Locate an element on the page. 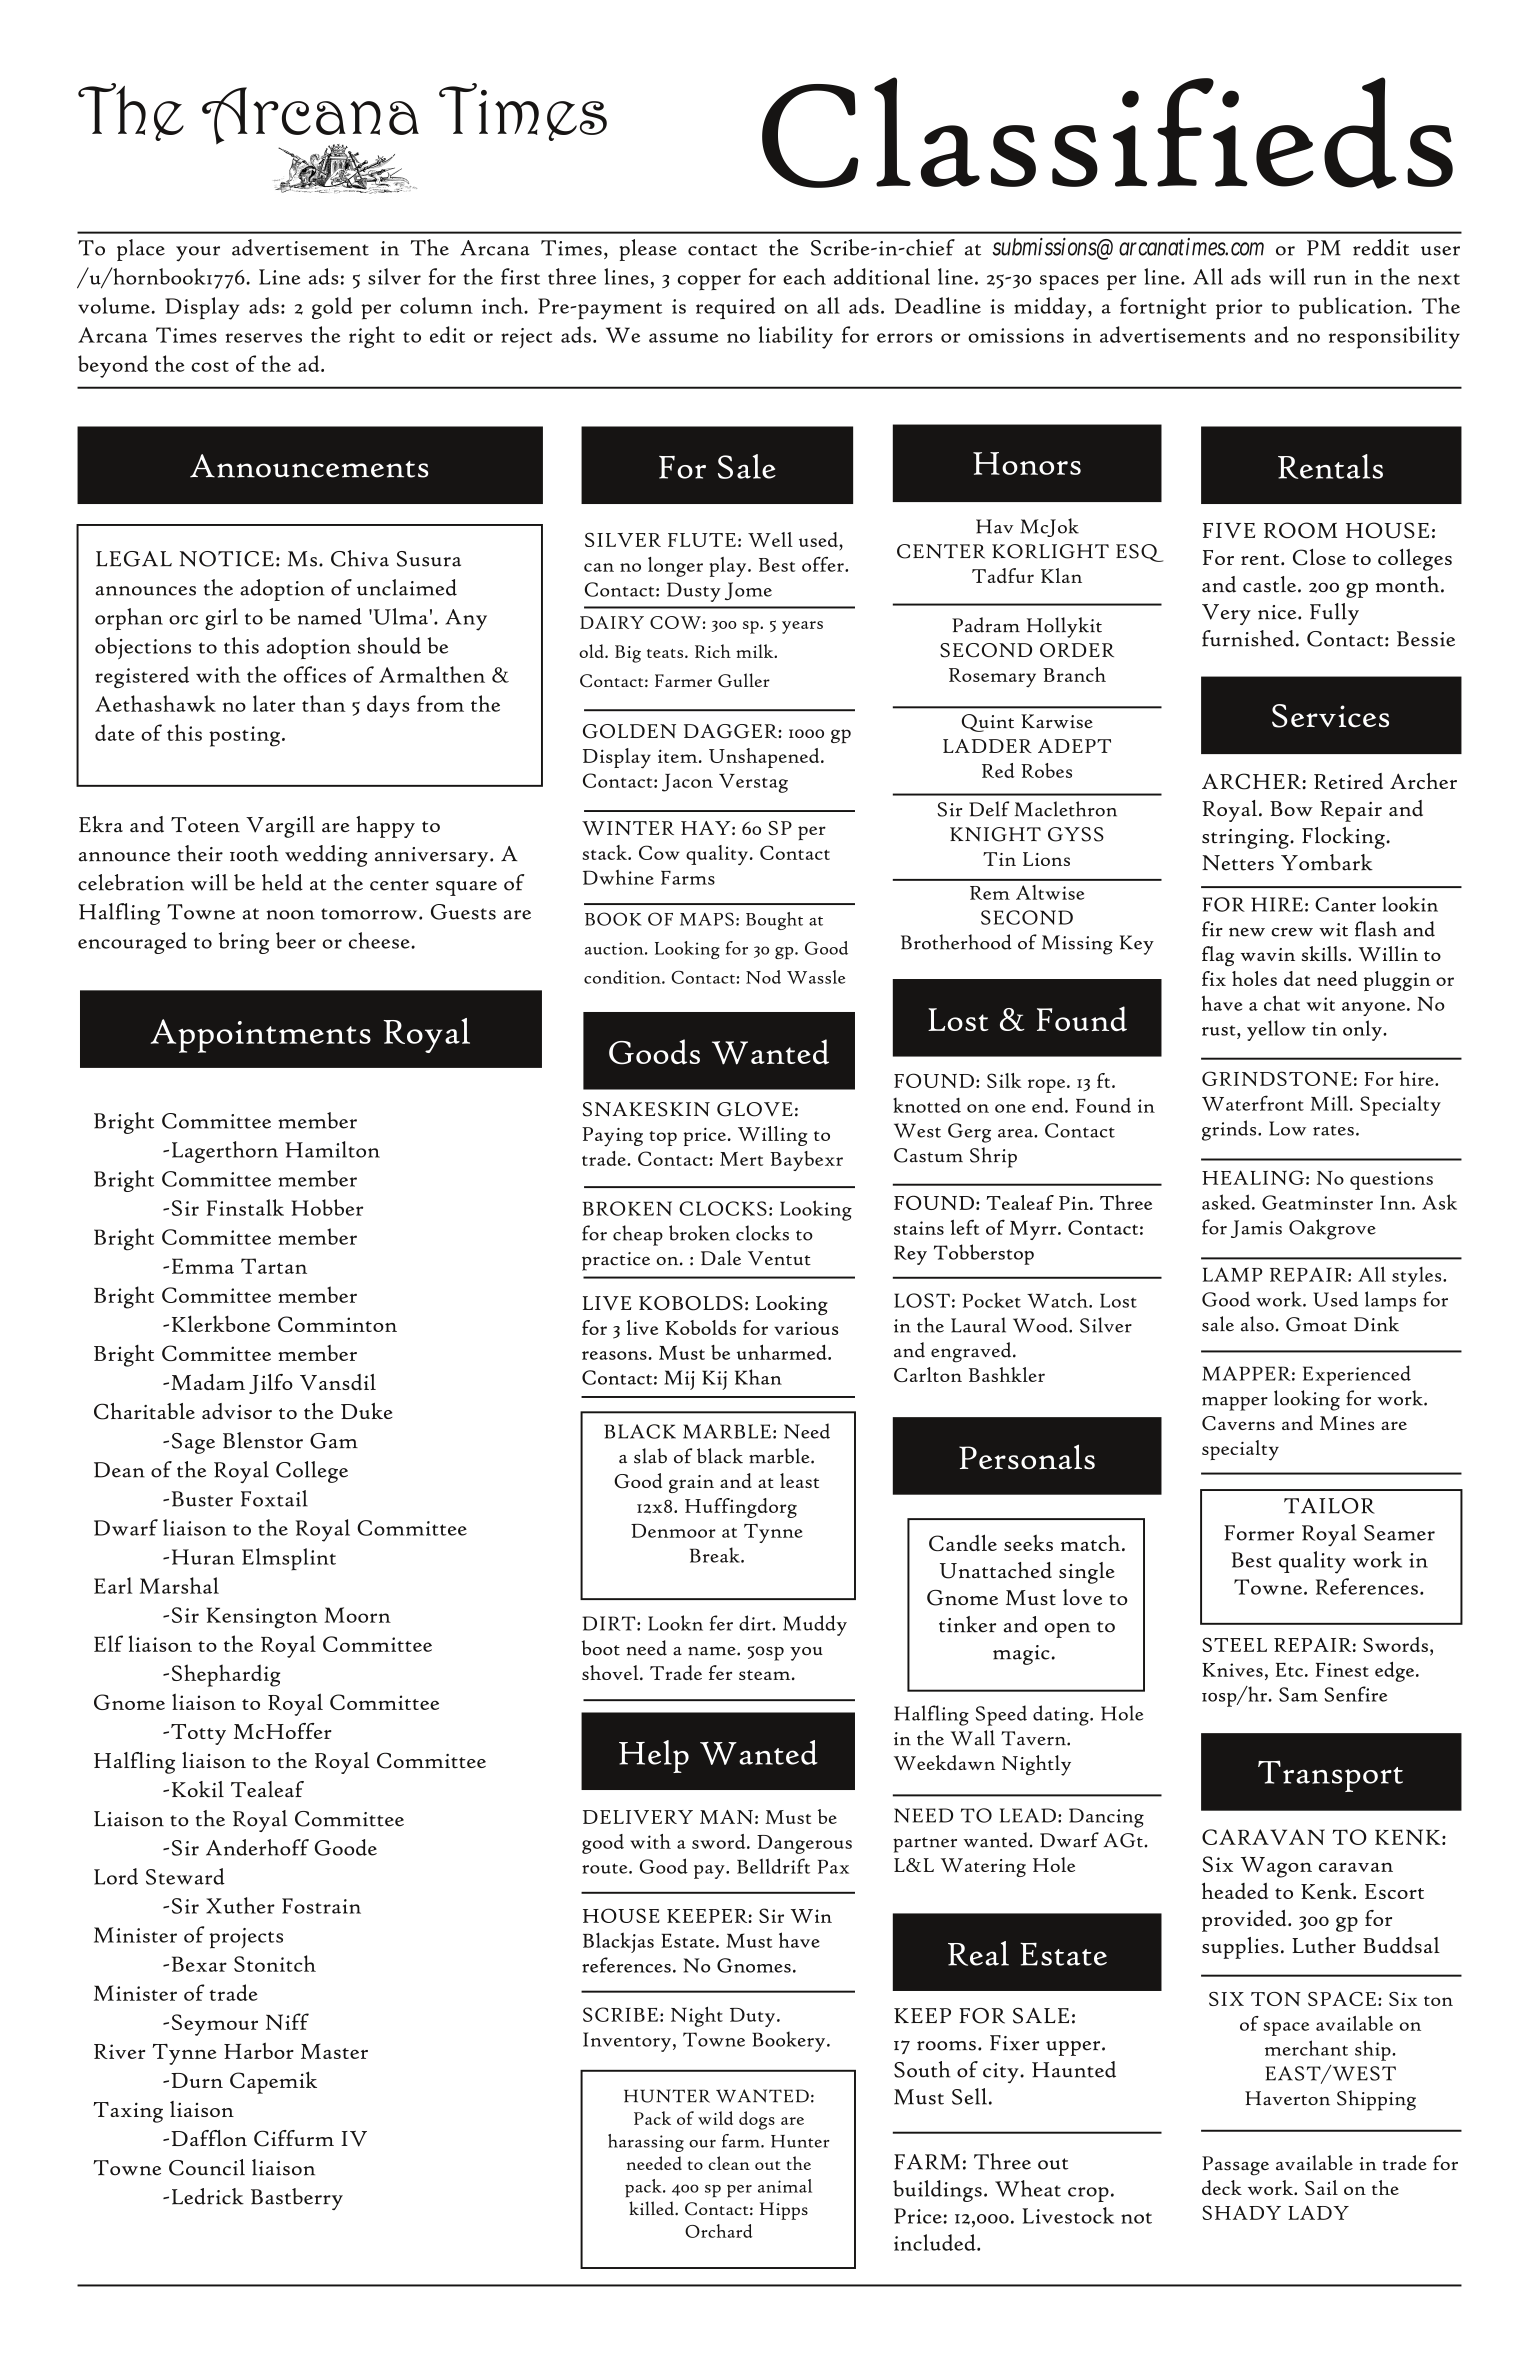  Bought is located at coordinates (774, 921).
